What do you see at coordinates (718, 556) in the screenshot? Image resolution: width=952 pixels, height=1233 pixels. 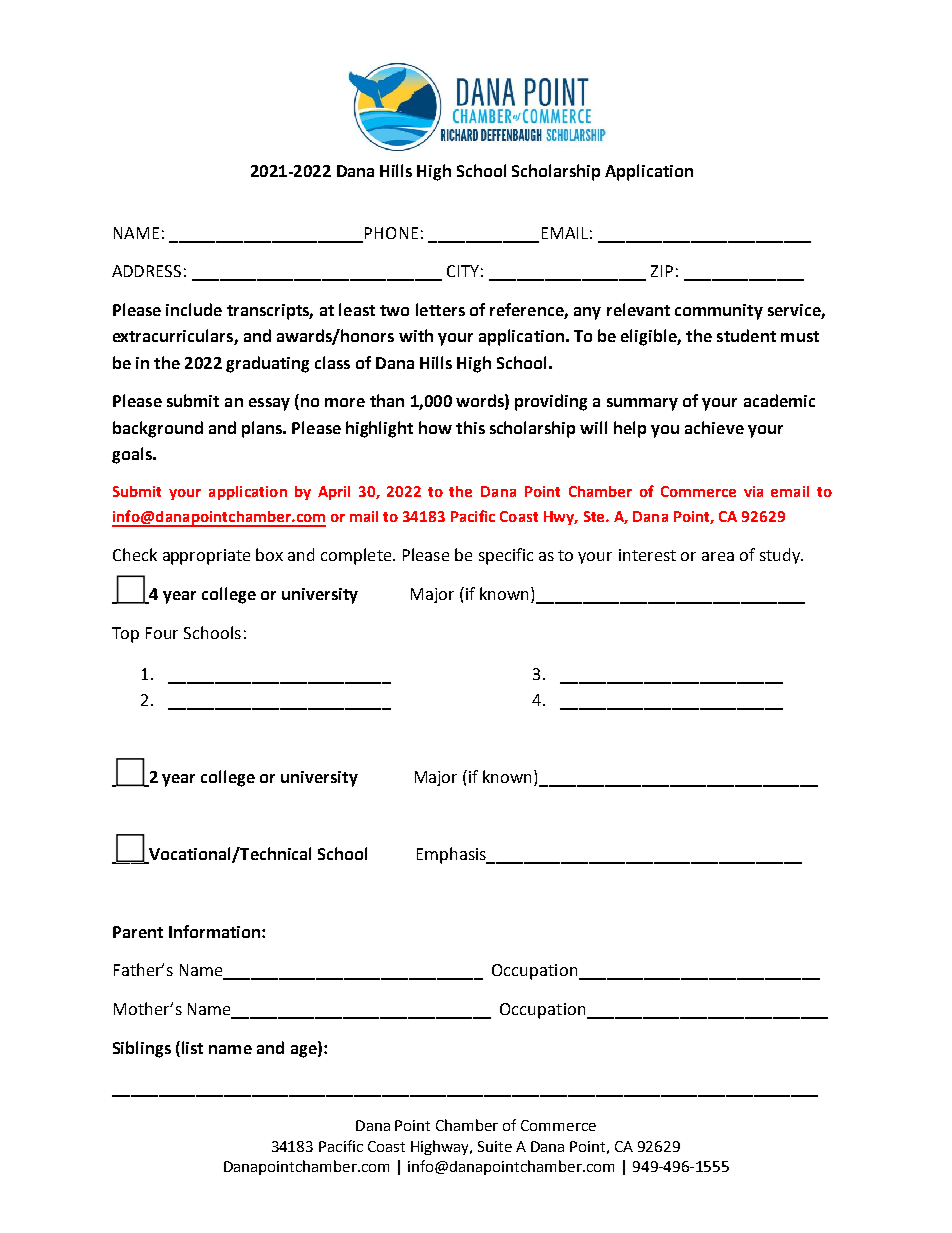 I see `area` at bounding box center [718, 556].
